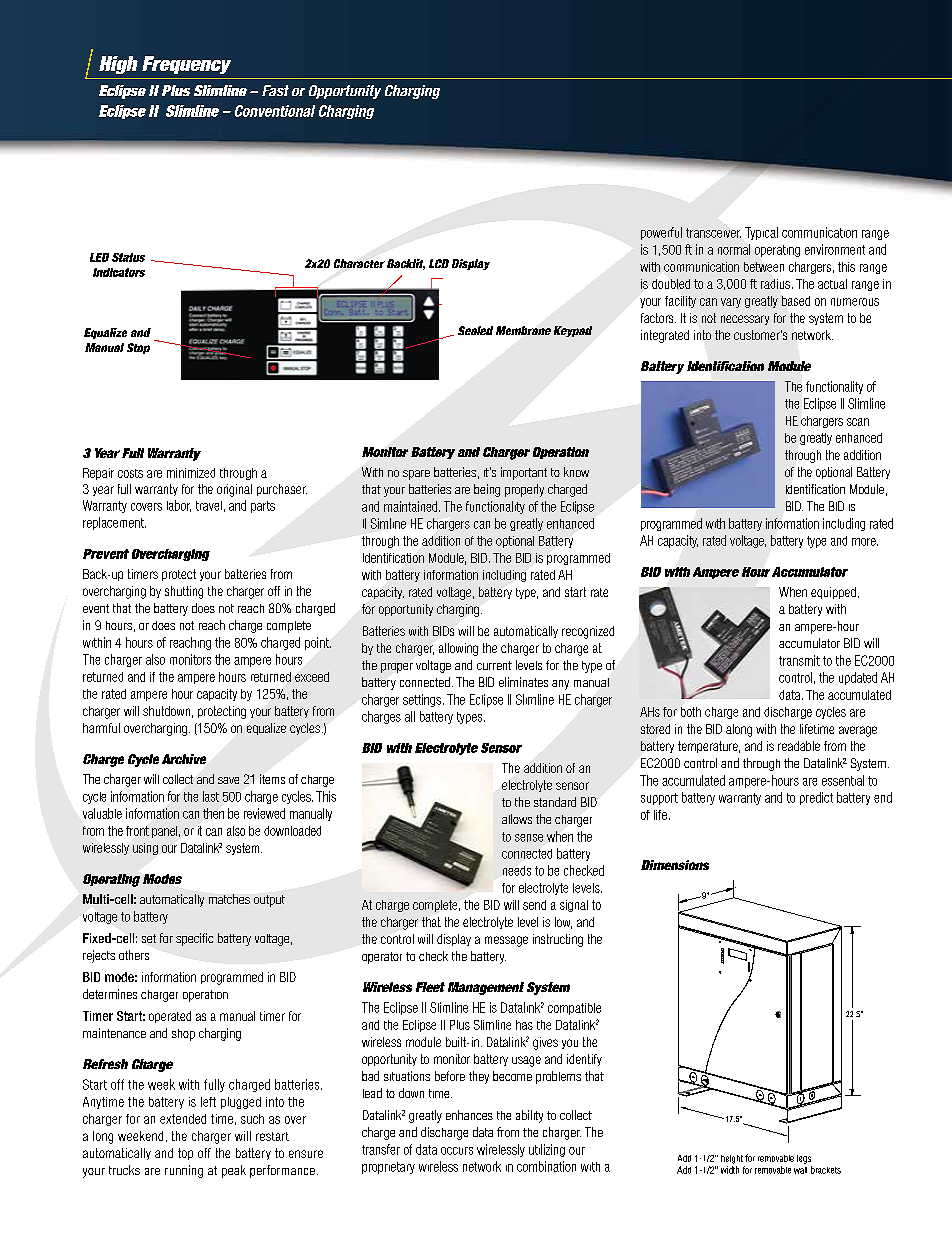  What do you see at coordinates (458, 649) in the screenshot?
I see `allowing` at bounding box center [458, 649].
